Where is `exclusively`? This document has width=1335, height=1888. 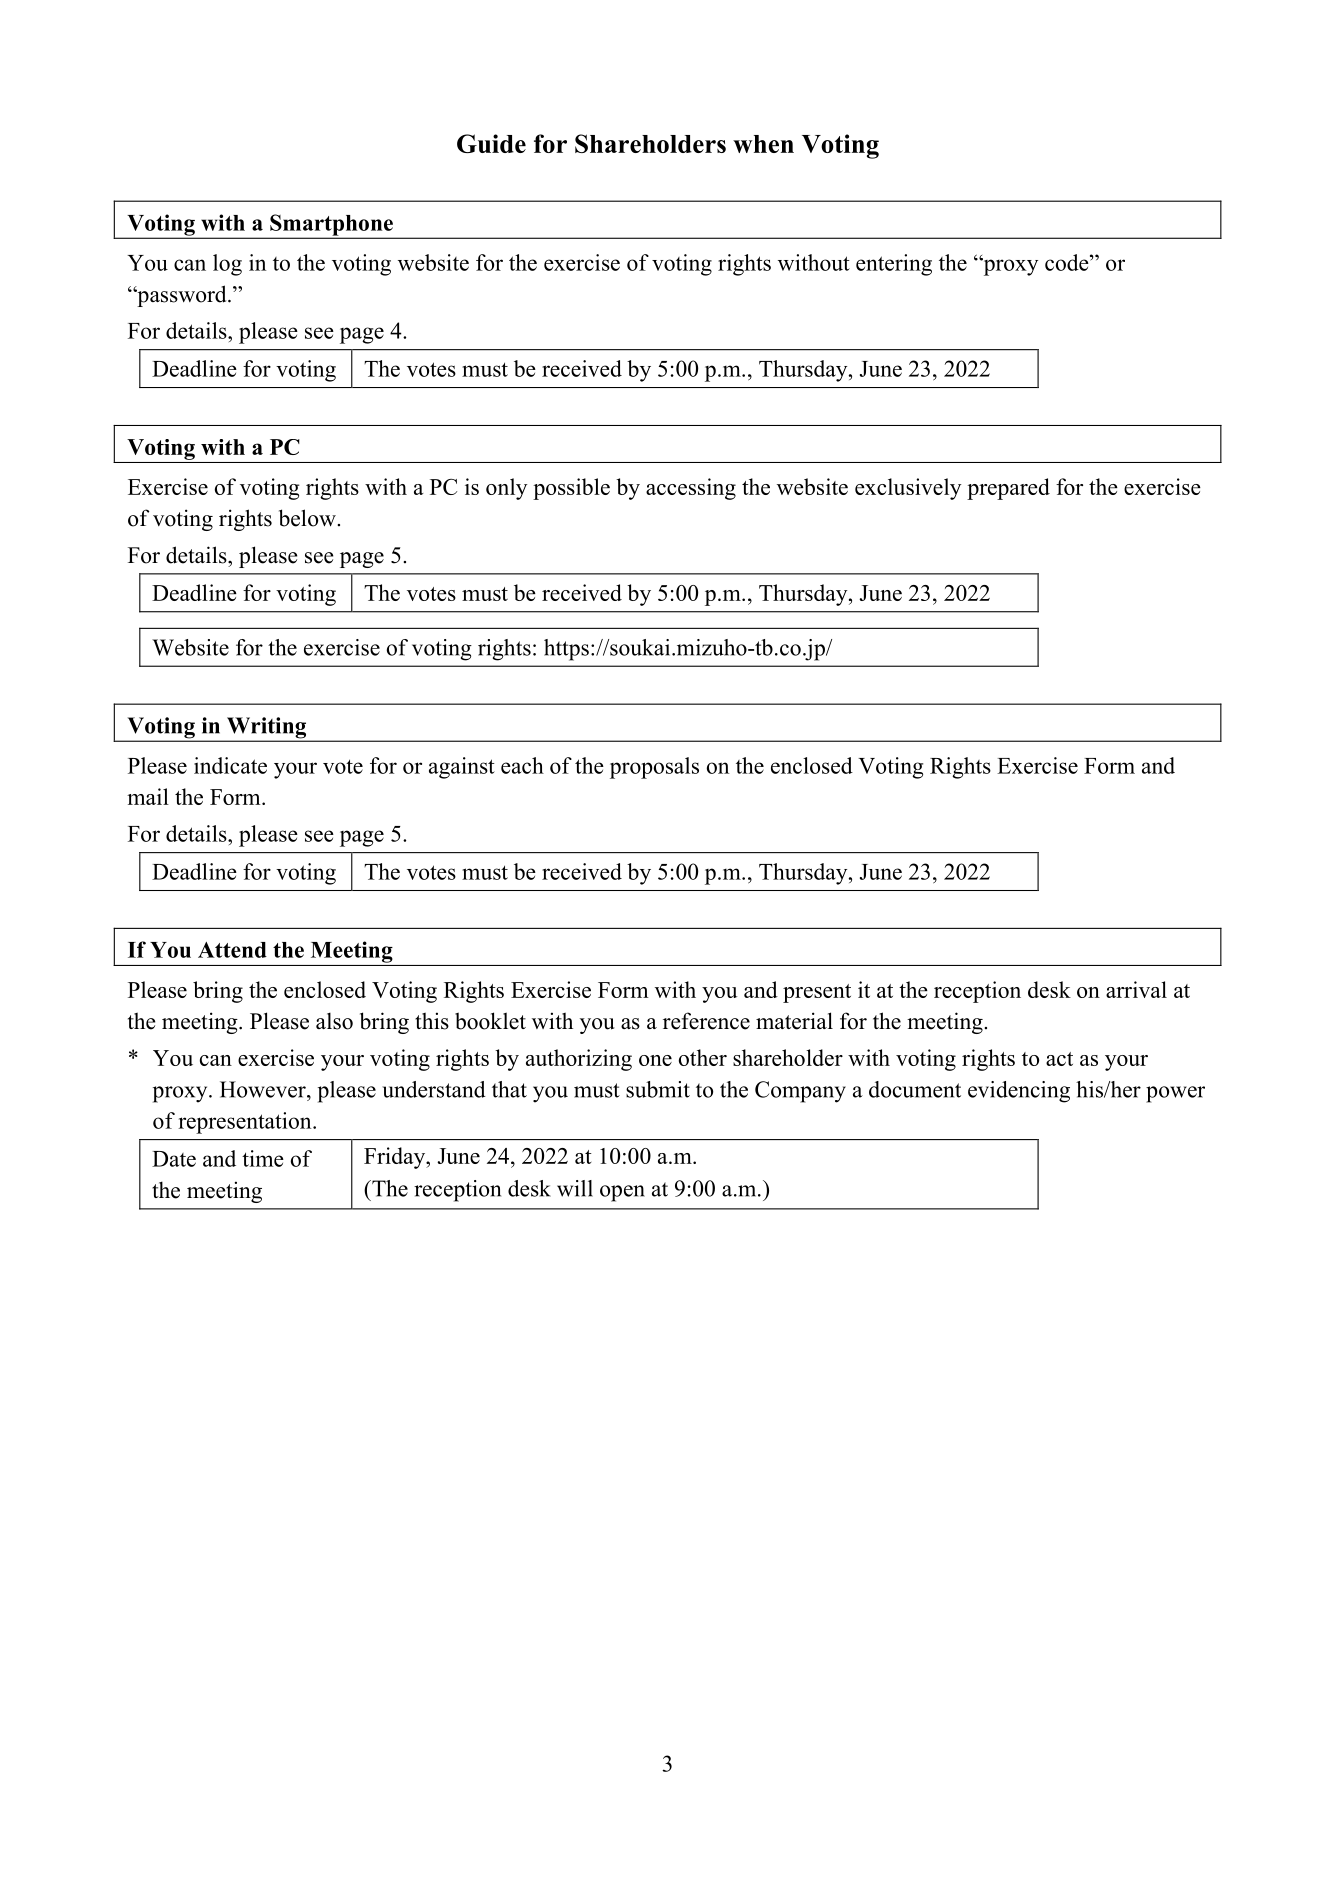 exclusively is located at coordinates (908, 489).
